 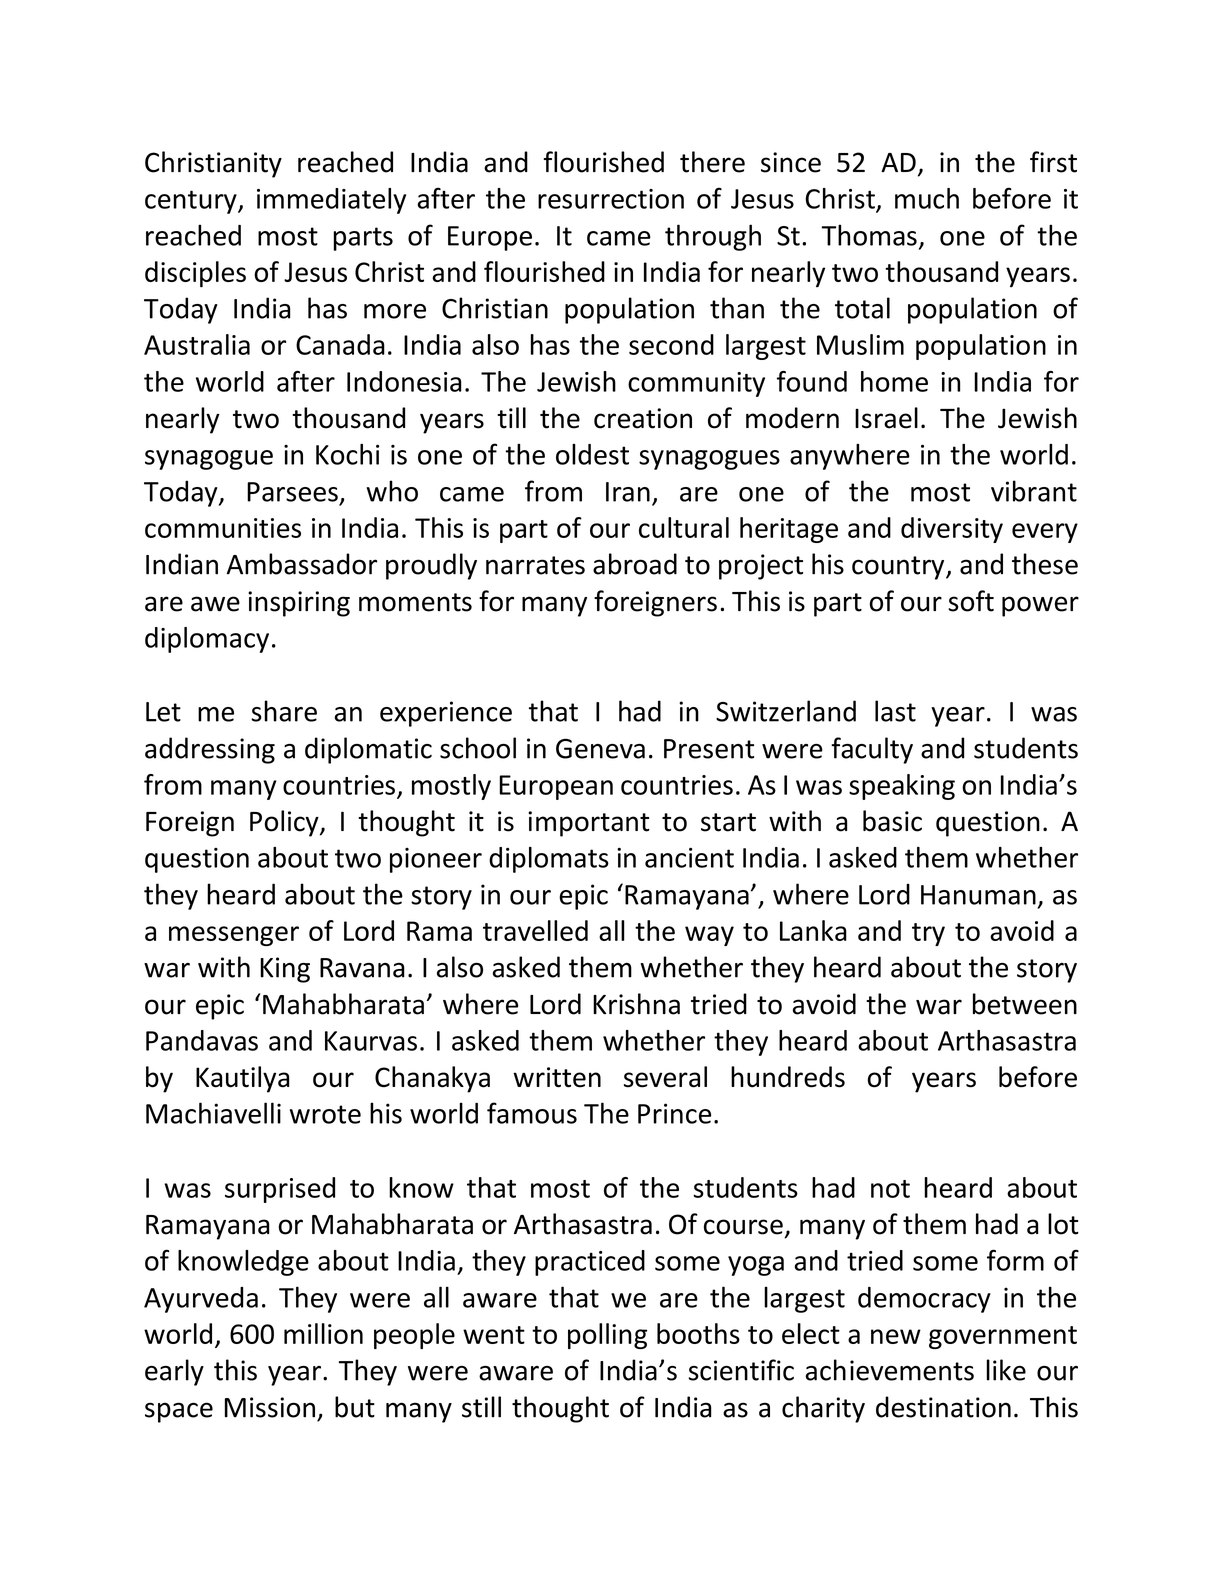 I want to click on polling, so click(x=607, y=1336).
